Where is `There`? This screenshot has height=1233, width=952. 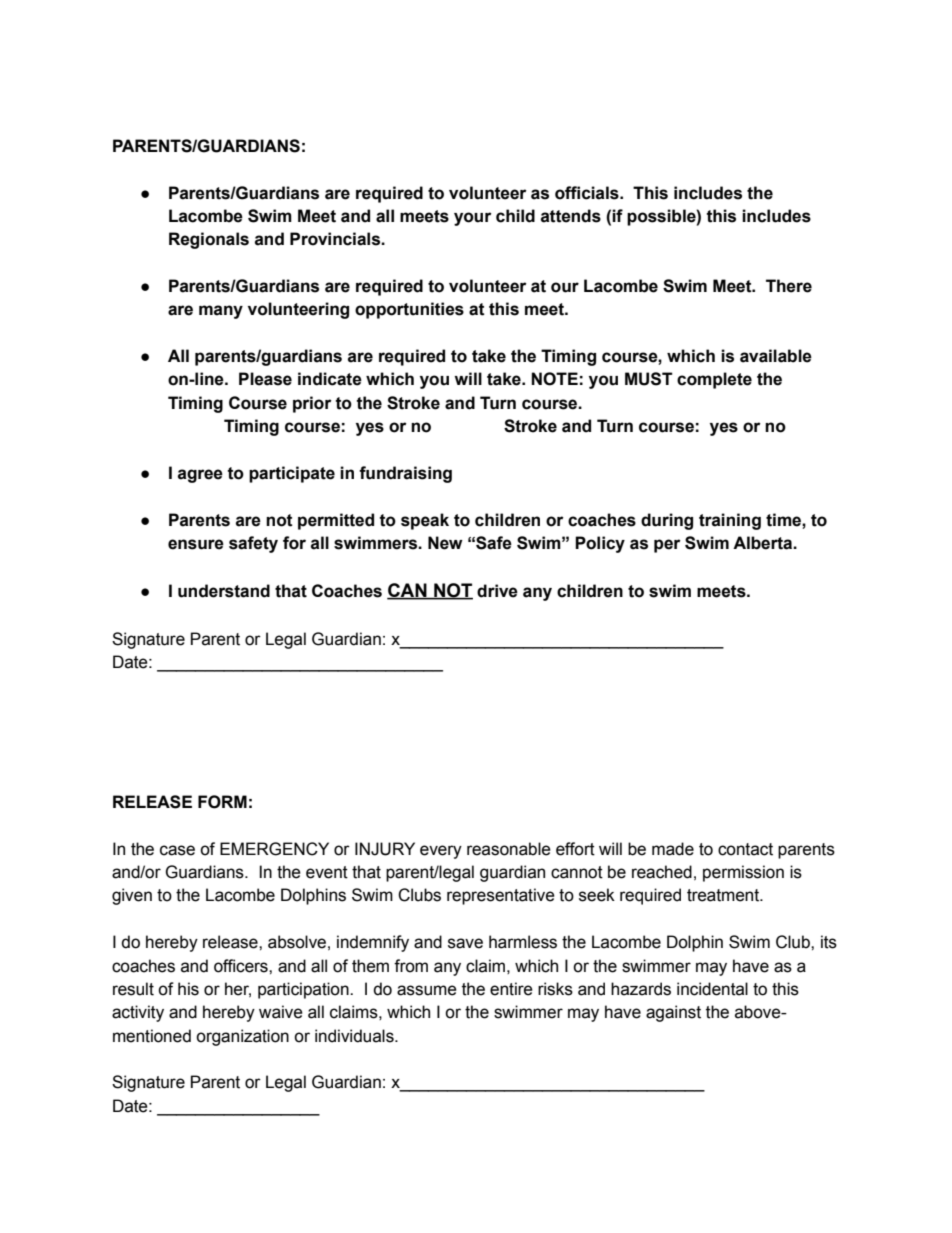
There is located at coordinates (789, 286).
